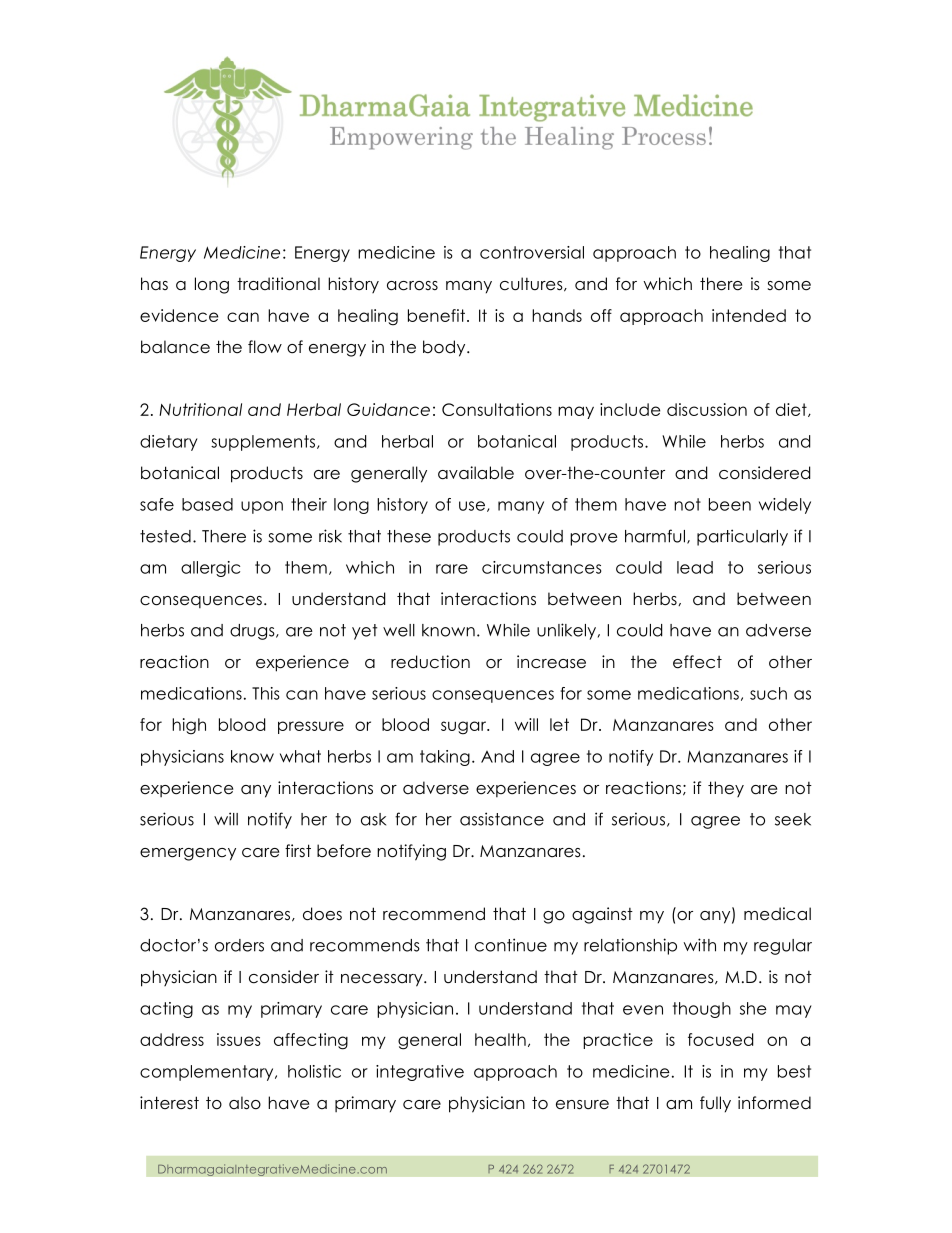  What do you see at coordinates (749, 315) in the page?
I see `intended` at bounding box center [749, 315].
